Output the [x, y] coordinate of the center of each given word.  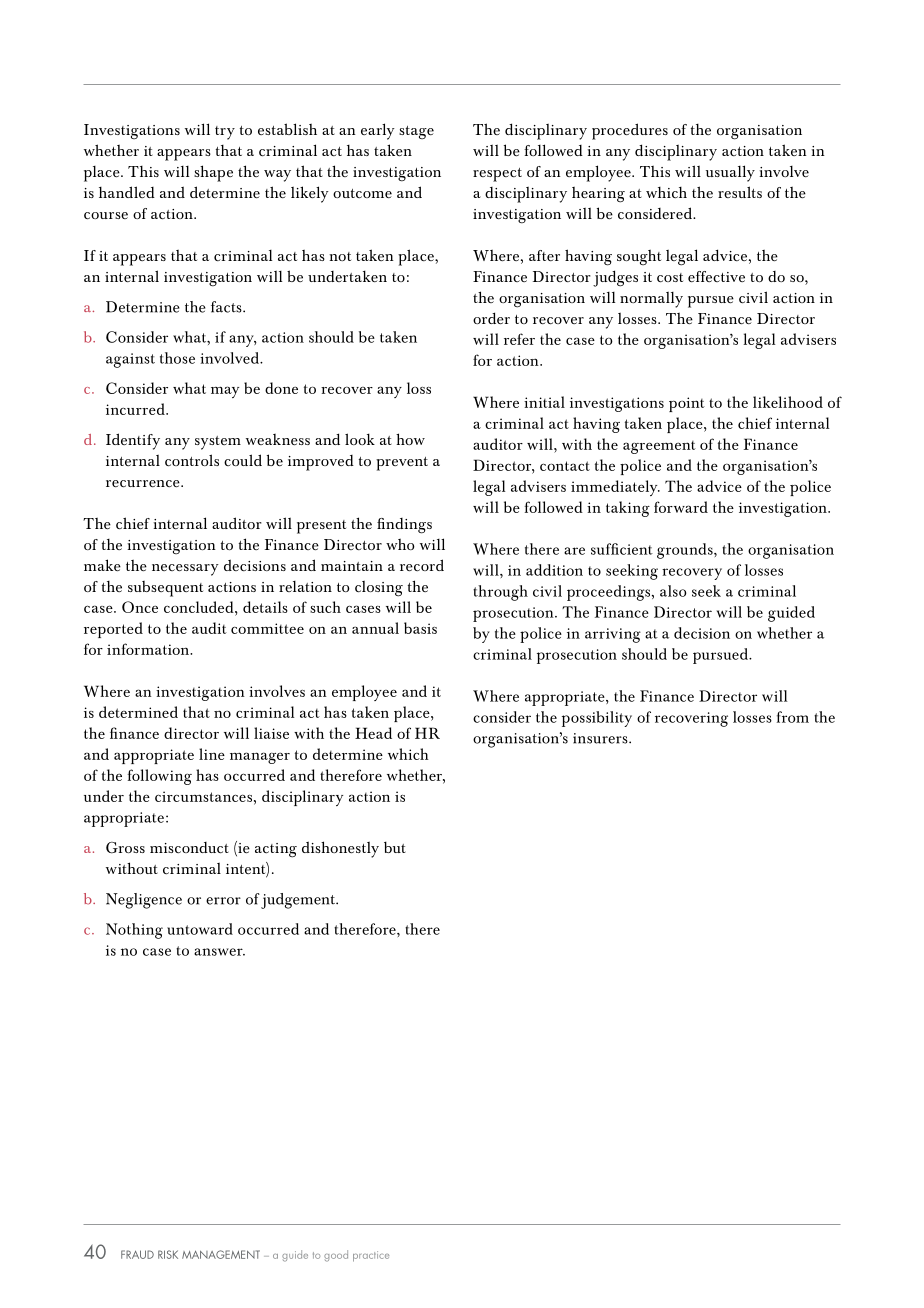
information [149, 649]
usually [730, 173]
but [395, 847]
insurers [601, 738]
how [410, 439]
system [218, 443]
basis [420, 628]
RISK [168, 1254]
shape [213, 173]
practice [371, 1256]
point [687, 404]
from [793, 717]
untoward [200, 929]
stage [416, 132]
